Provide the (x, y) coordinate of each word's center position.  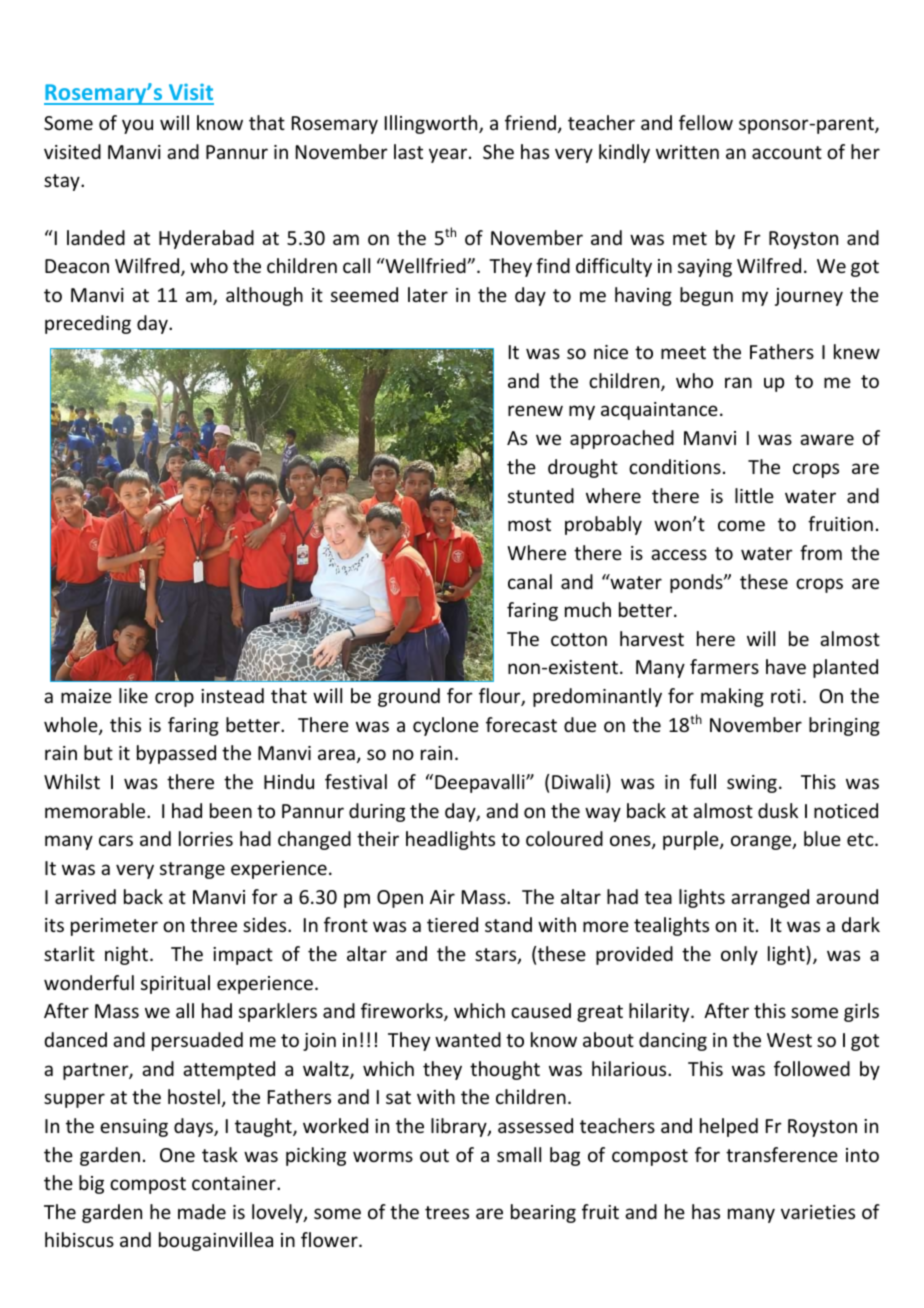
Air (442, 897)
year (448, 155)
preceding (88, 324)
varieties (818, 1212)
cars (116, 840)
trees (447, 1212)
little (754, 495)
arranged (770, 898)
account (787, 152)
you (137, 126)
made (202, 1211)
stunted (541, 495)
